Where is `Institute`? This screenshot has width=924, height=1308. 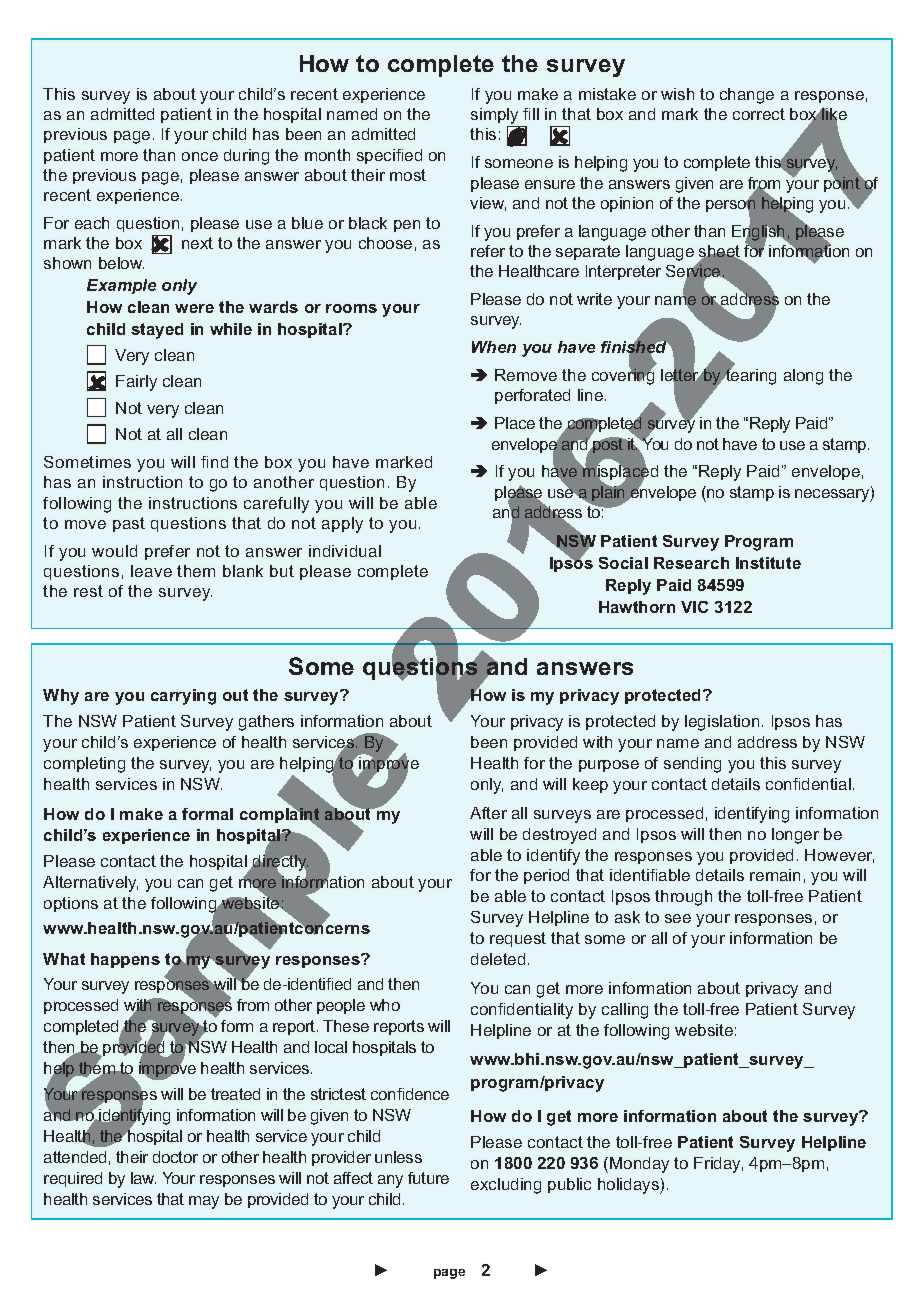
Institute is located at coordinates (768, 563).
